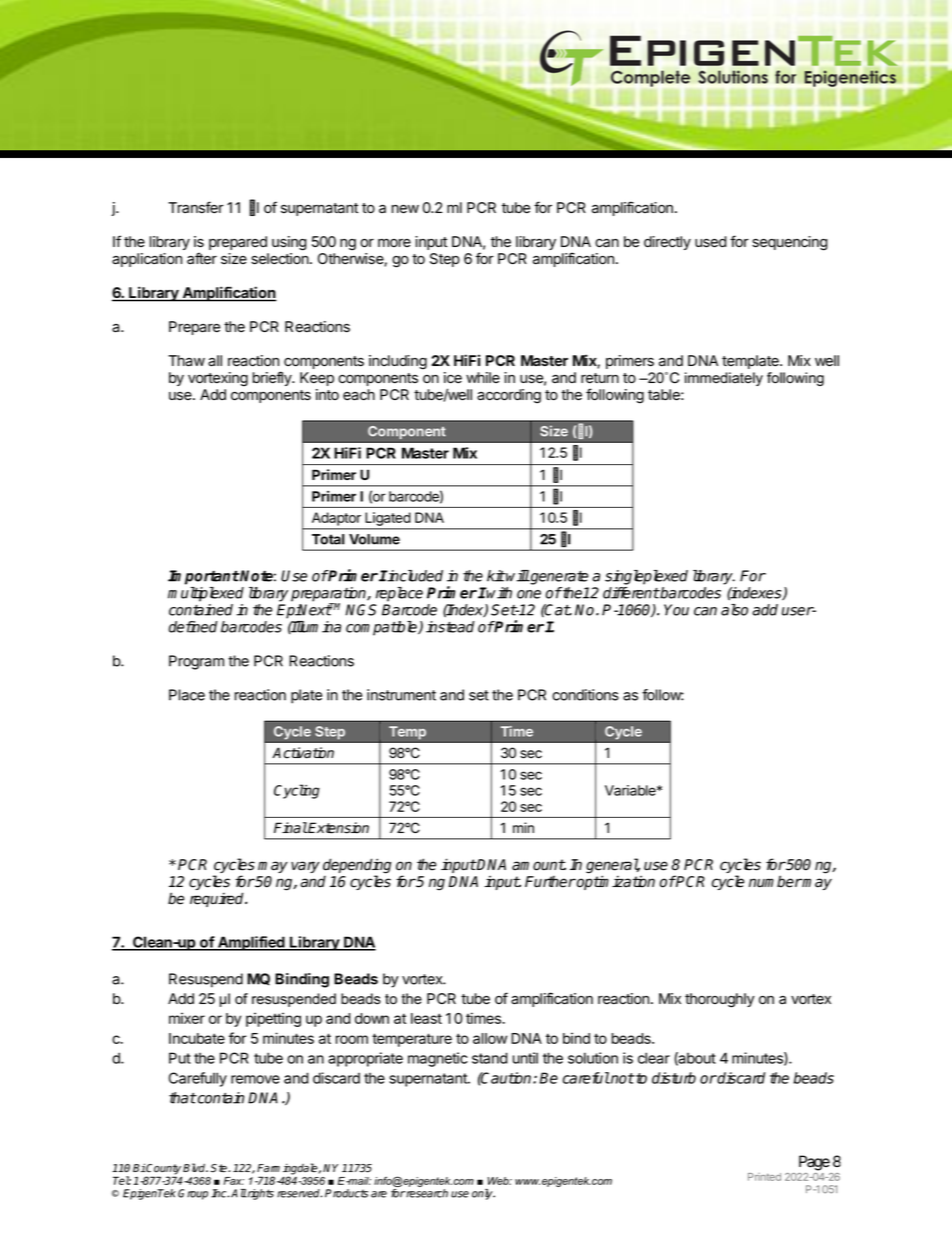 The width and height of the screenshot is (952, 1233). I want to click on after, so click(202, 258).
